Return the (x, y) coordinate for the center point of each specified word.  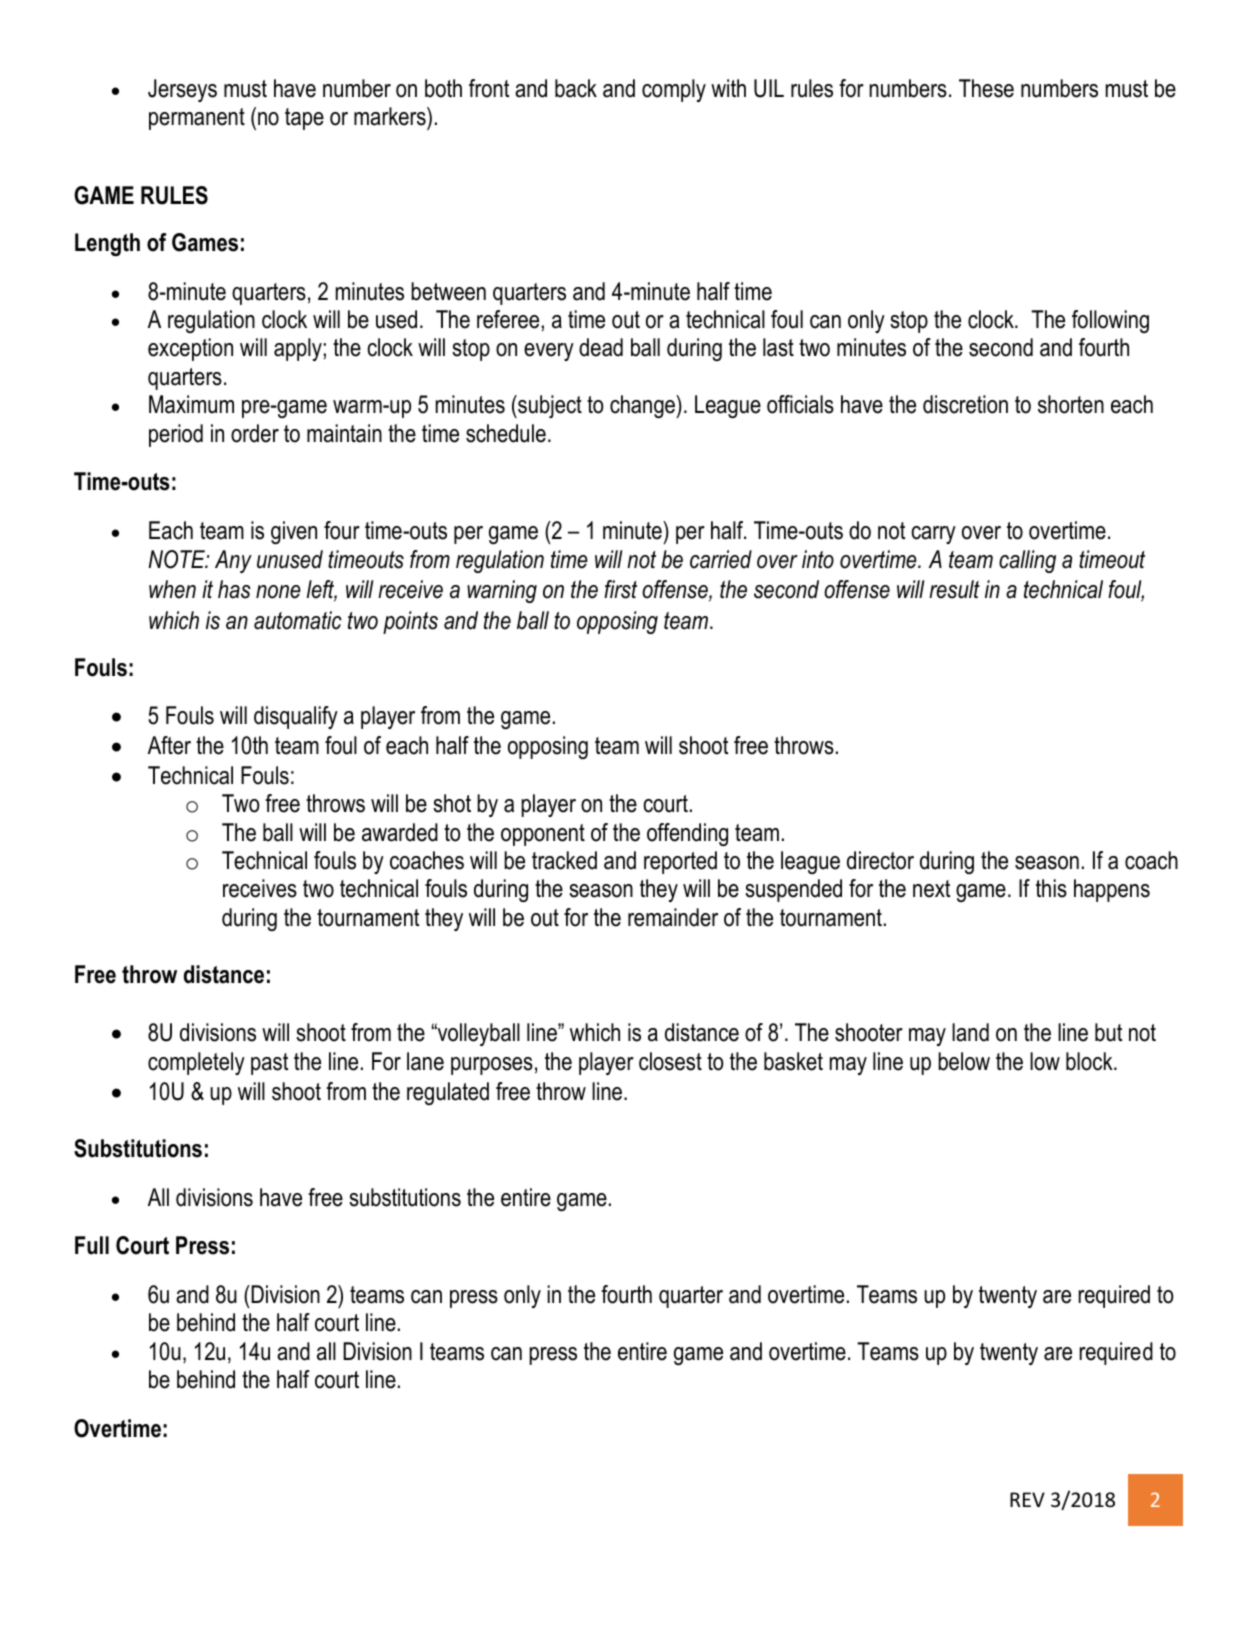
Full (92, 1245)
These (986, 88)
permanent (197, 119)
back (576, 88)
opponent (543, 835)
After (169, 745)
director (880, 860)
